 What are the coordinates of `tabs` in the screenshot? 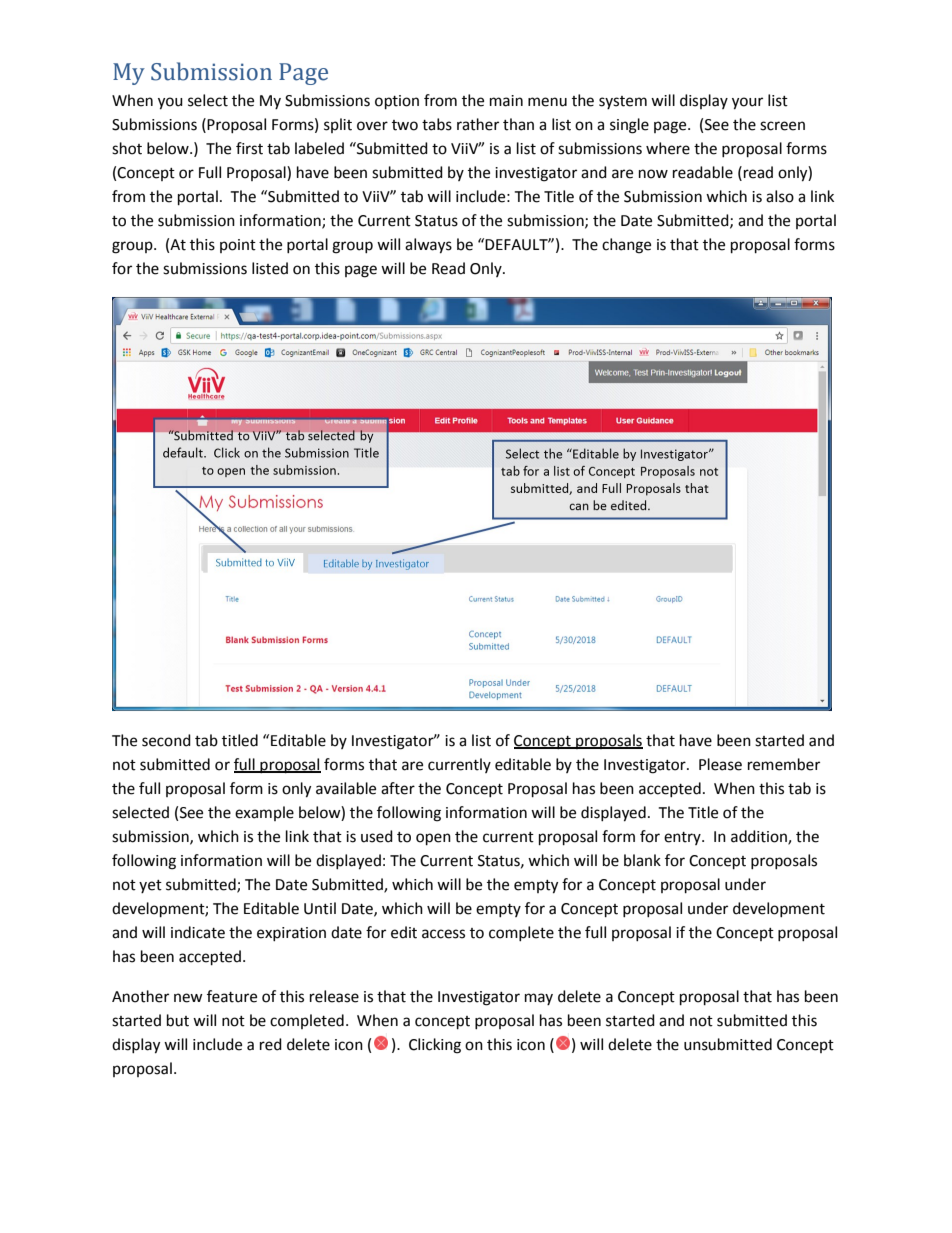 It's located at (437, 124).
